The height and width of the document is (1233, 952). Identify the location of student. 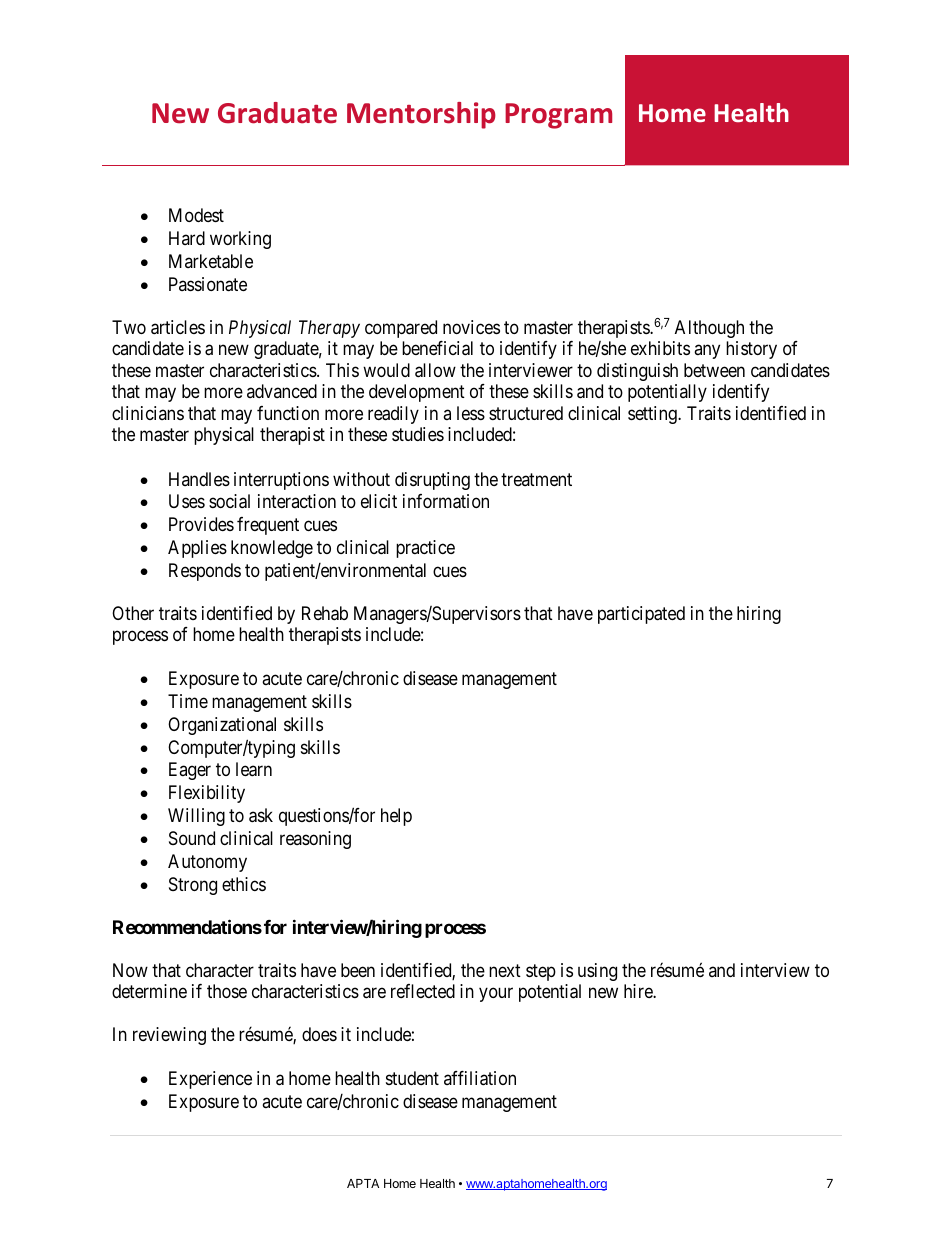
(412, 1078).
